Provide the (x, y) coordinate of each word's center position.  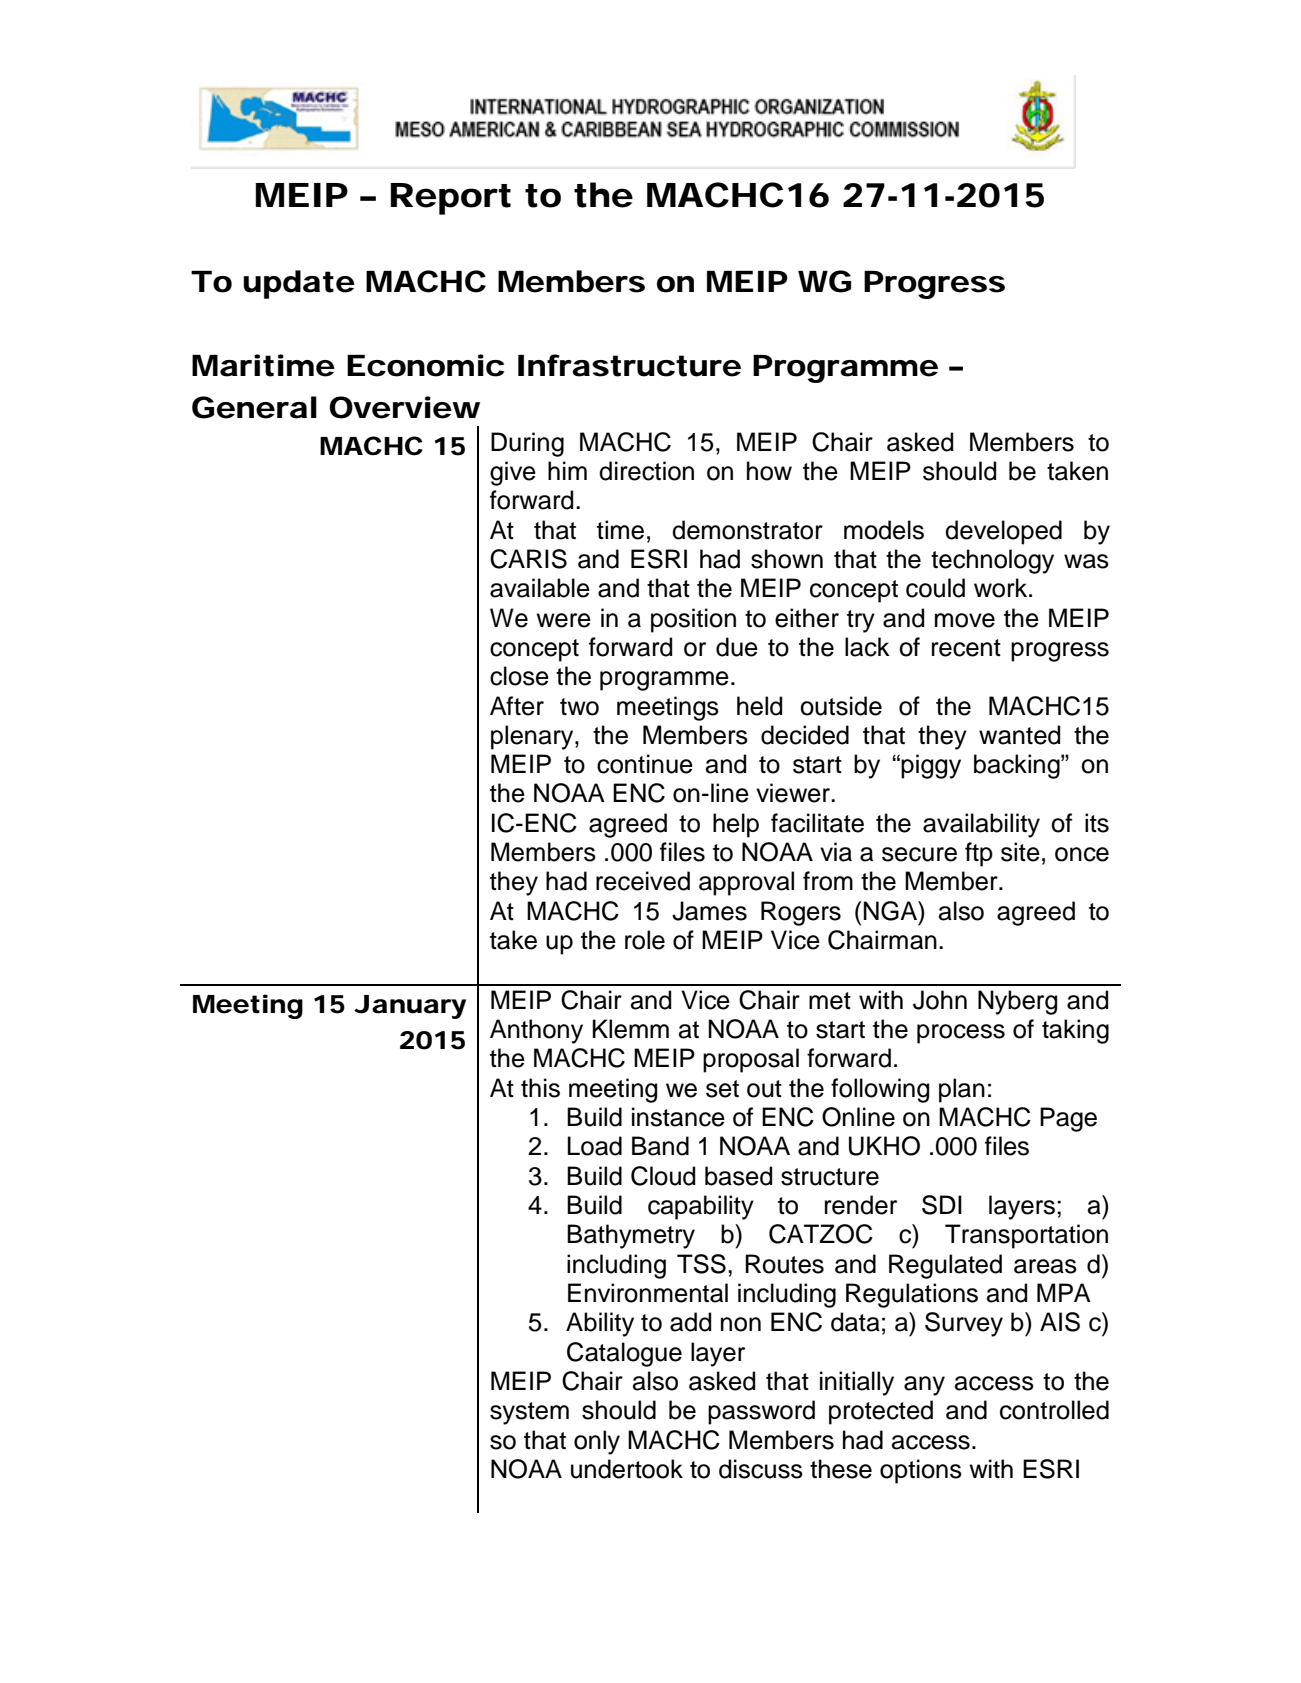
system (529, 1413)
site (1020, 852)
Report (451, 199)
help (736, 825)
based (738, 1176)
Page (1068, 1119)
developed (1003, 532)
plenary (533, 737)
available (540, 588)
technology (992, 561)
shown (787, 559)
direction (646, 471)
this (540, 1088)
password (761, 1412)
